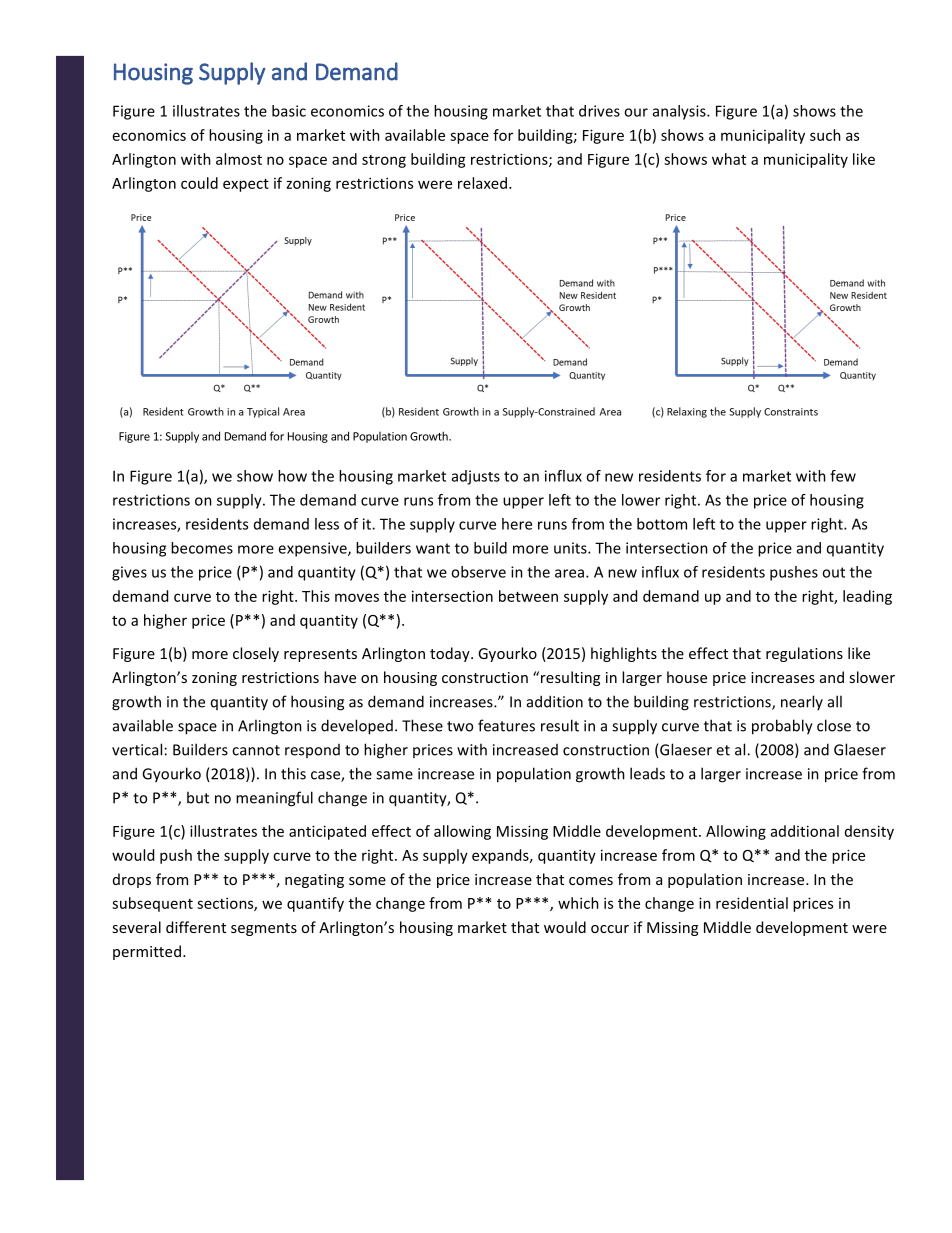 The width and height of the page is (952, 1233). What do you see at coordinates (578, 903) in the page?
I see `which` at bounding box center [578, 903].
